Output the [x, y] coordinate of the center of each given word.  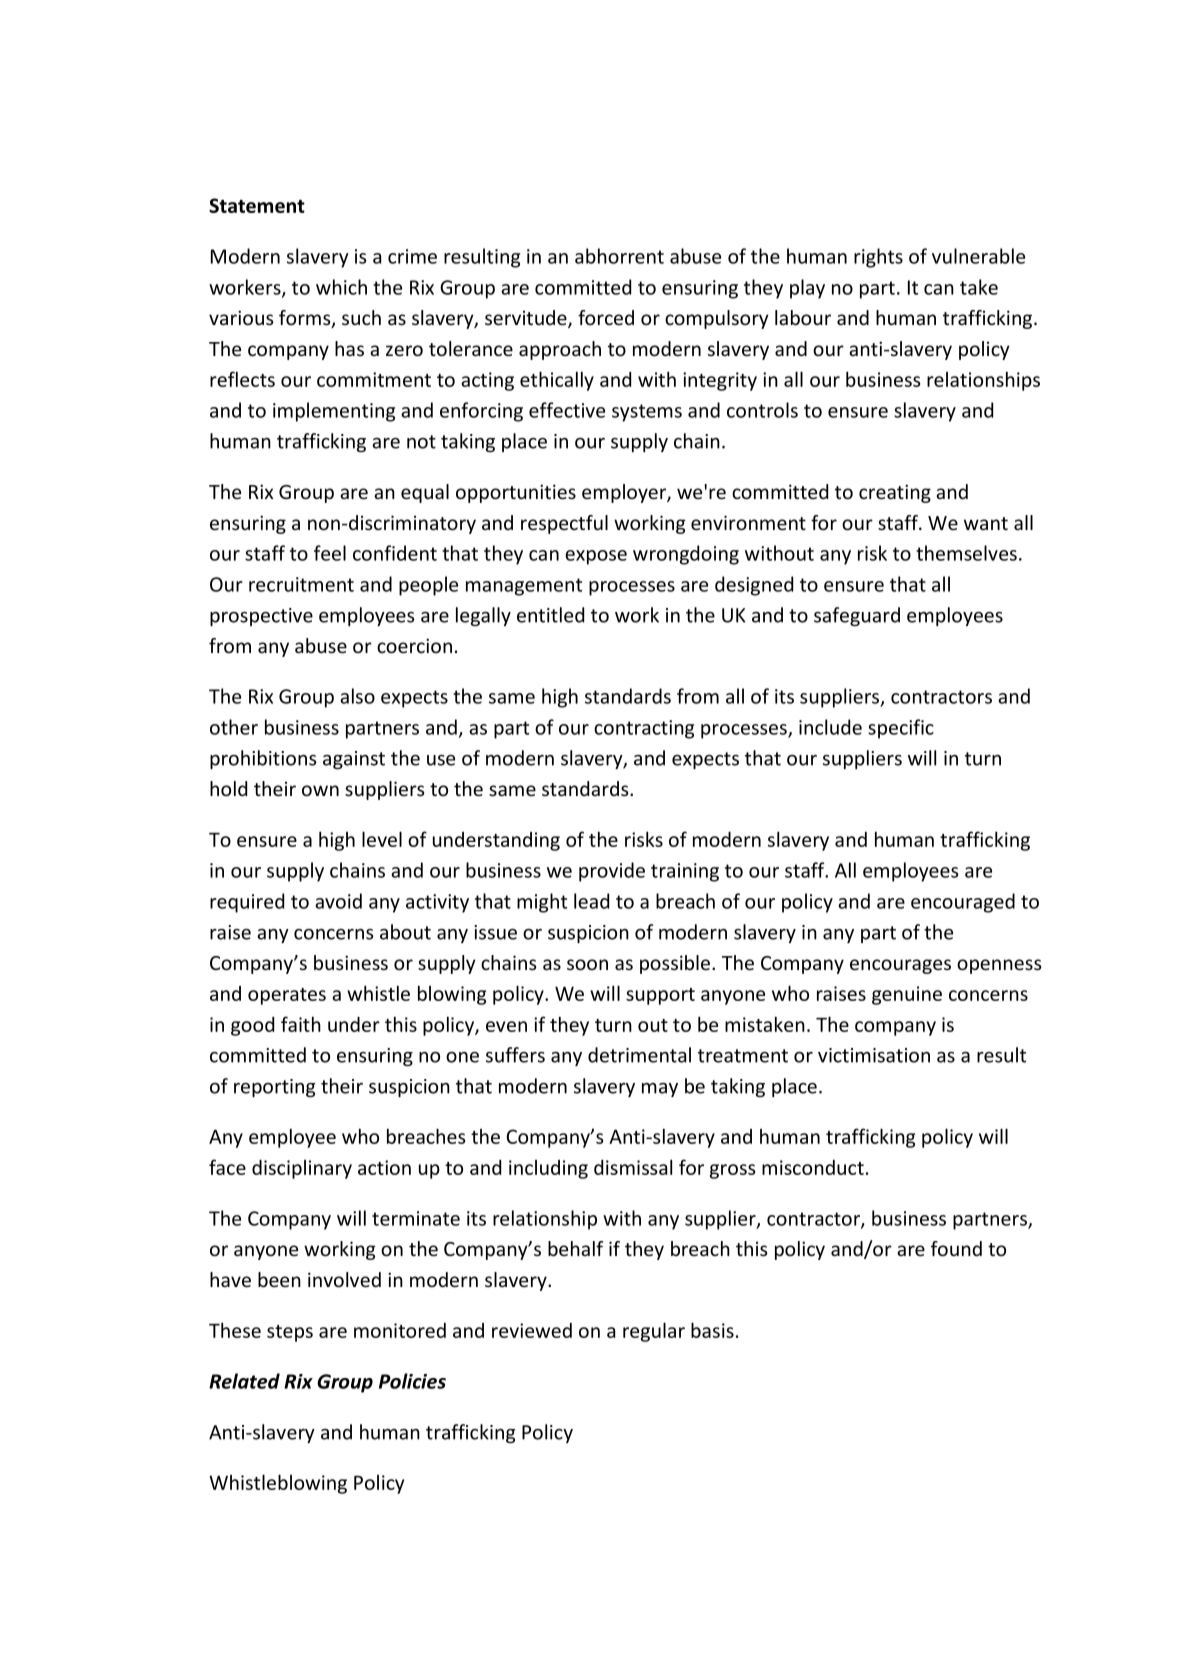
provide [612, 872]
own [320, 791]
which [341, 287]
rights [878, 258]
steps [290, 1333]
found [956, 1249]
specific [901, 729]
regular [654, 1332]
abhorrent [619, 256]
